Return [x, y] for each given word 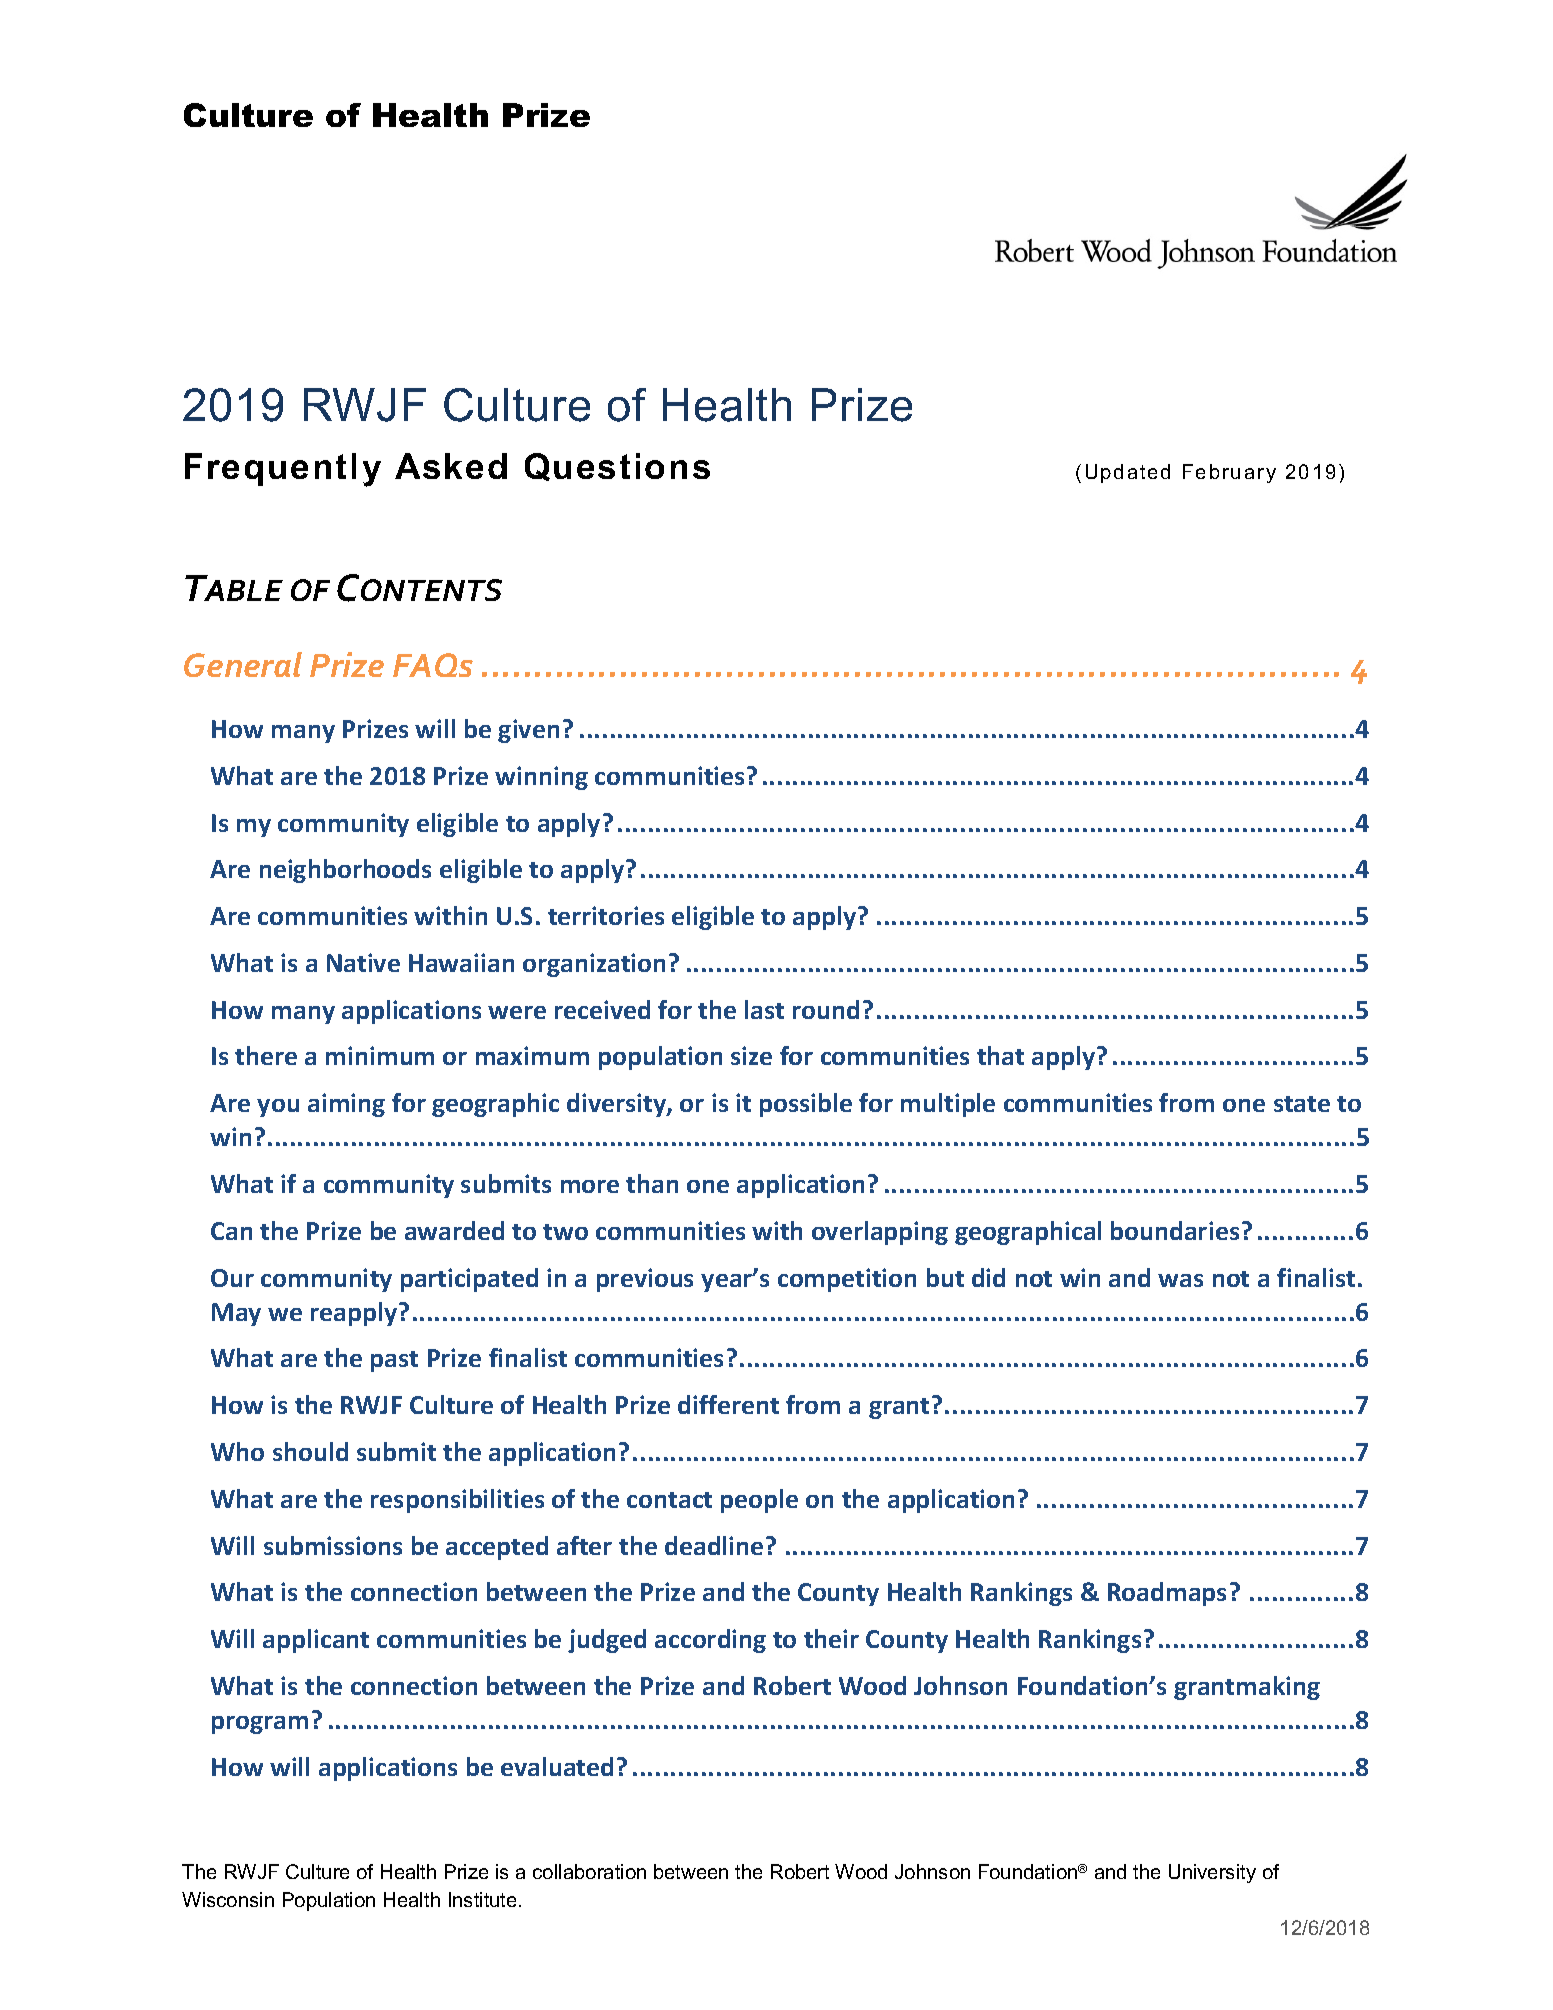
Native [363, 962]
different [728, 1404]
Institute [484, 1899]
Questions [617, 467]
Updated [1128, 473]
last [764, 1009]
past [394, 1361]
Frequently [283, 470]
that [1000, 1055]
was [1180, 1280]
